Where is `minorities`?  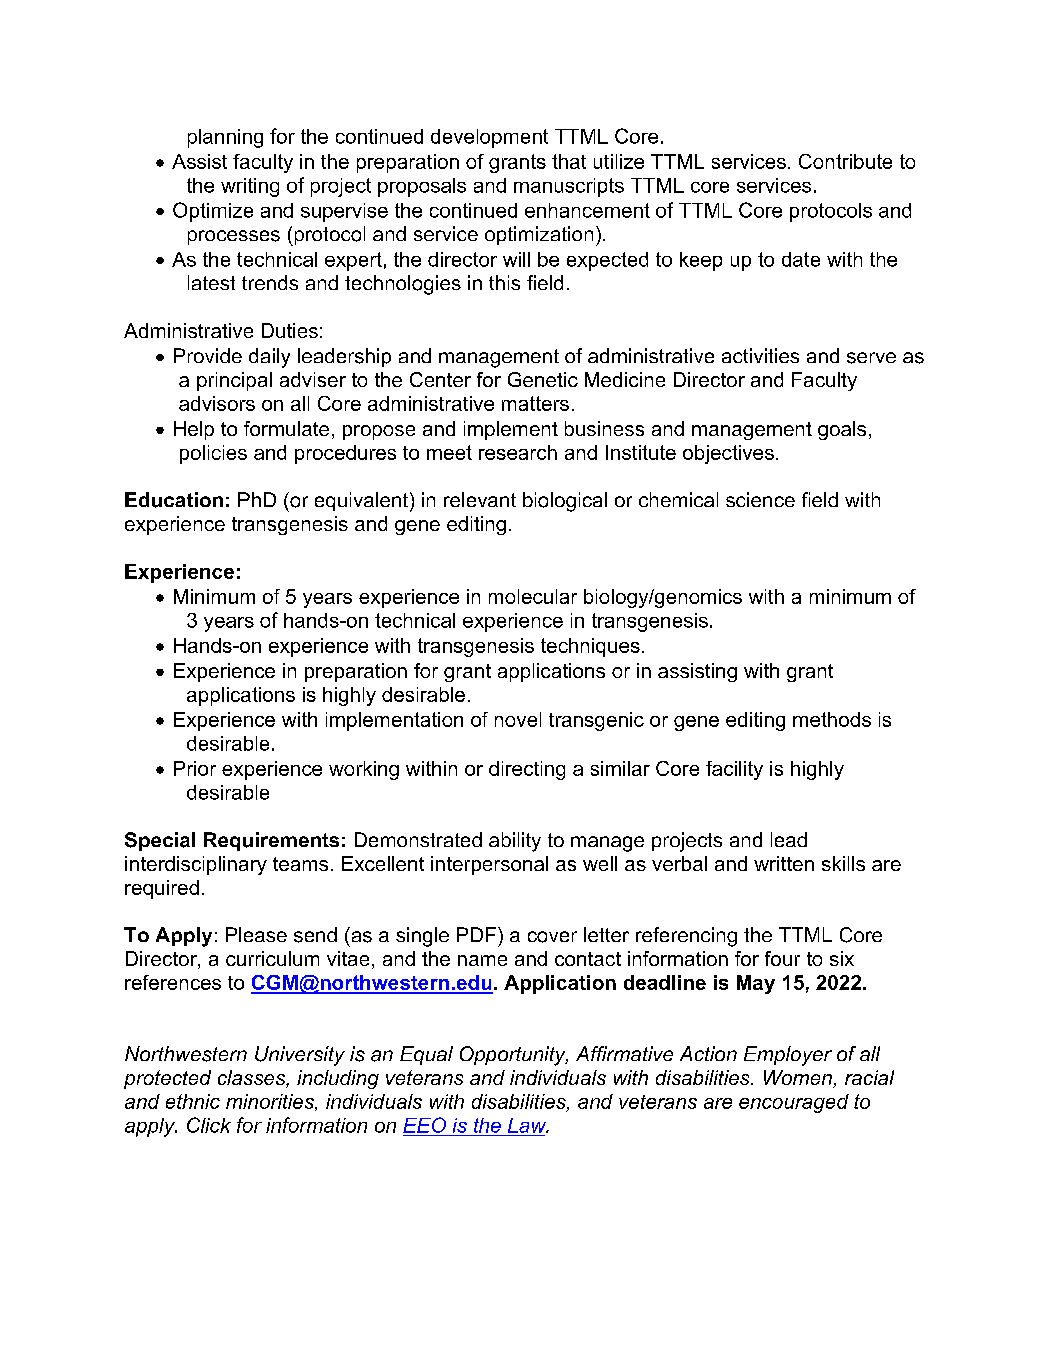 minorities is located at coordinates (271, 1102).
